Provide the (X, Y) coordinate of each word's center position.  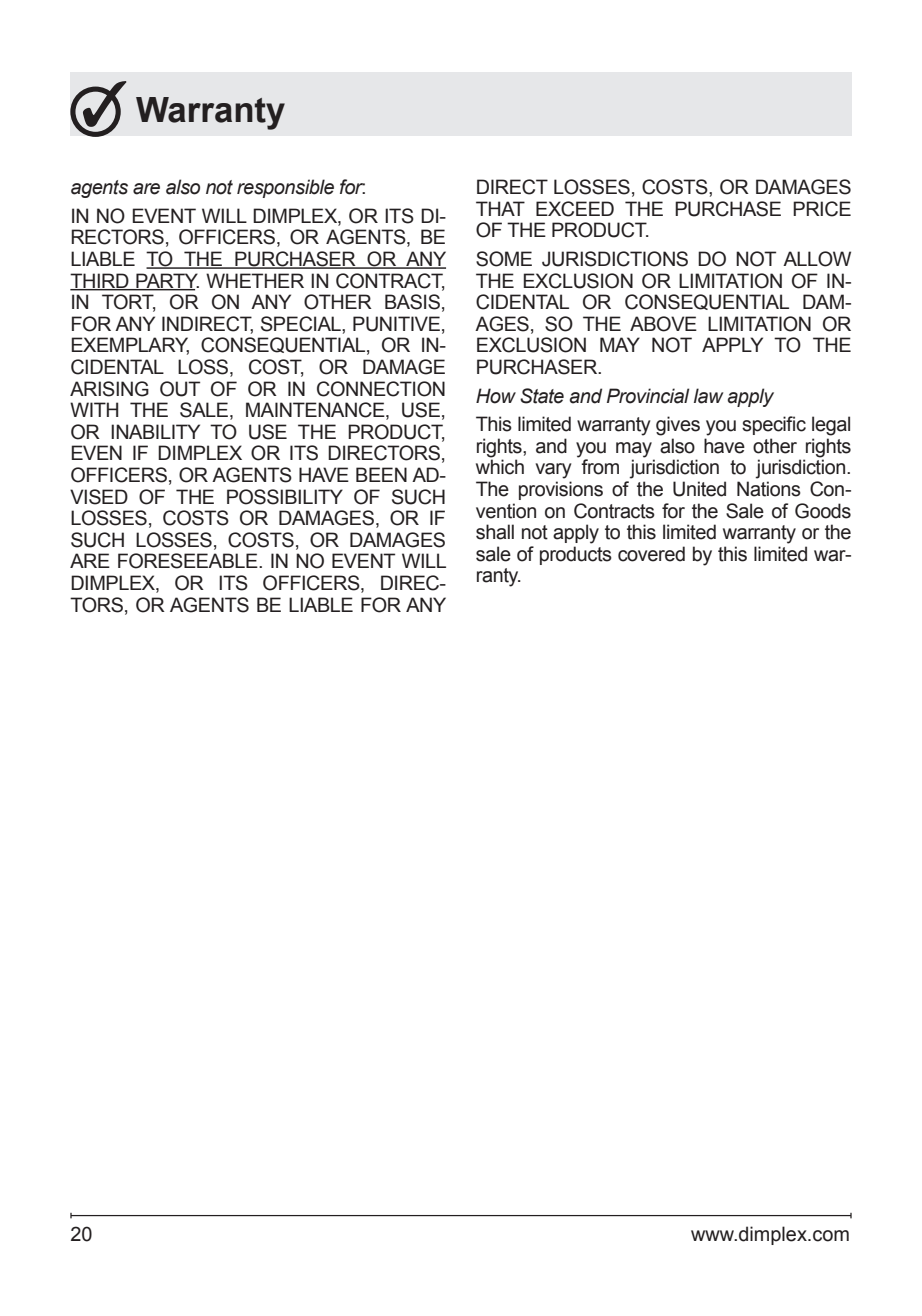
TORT (128, 303)
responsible (285, 188)
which (500, 467)
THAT (500, 208)
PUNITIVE (396, 324)
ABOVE (663, 324)
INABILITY (155, 431)
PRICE (822, 209)
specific (774, 425)
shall (495, 532)
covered (651, 554)
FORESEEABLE (189, 561)
